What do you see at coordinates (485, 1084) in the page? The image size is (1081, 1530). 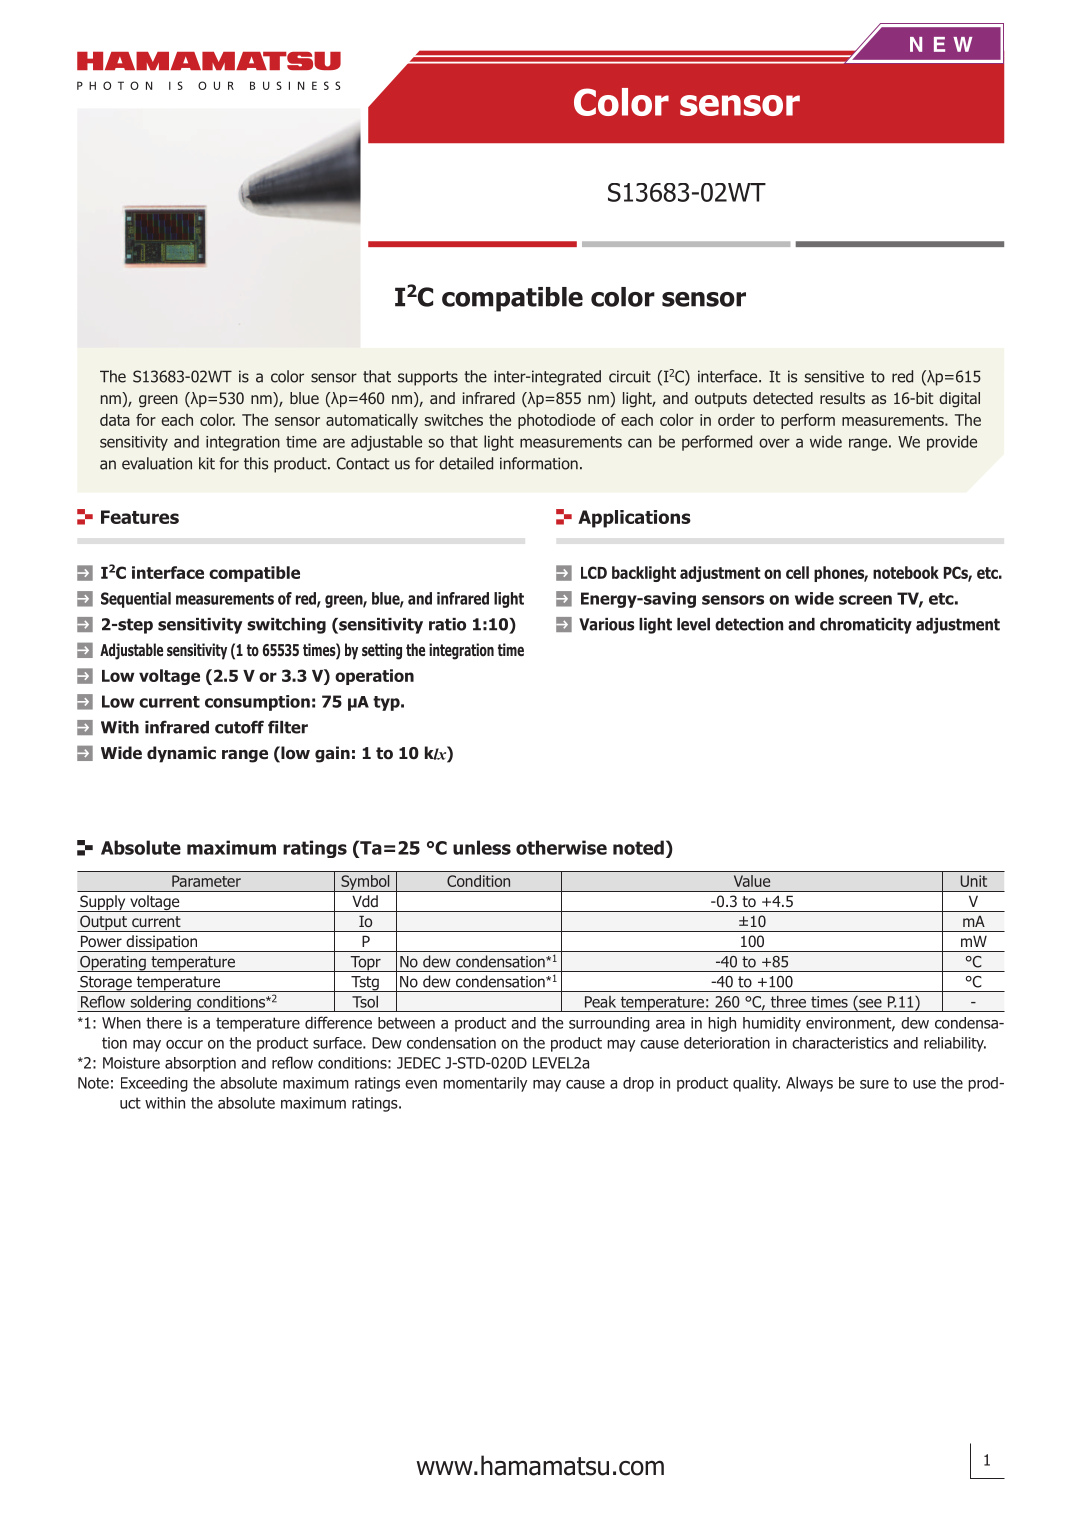 I see `momentarily` at bounding box center [485, 1084].
